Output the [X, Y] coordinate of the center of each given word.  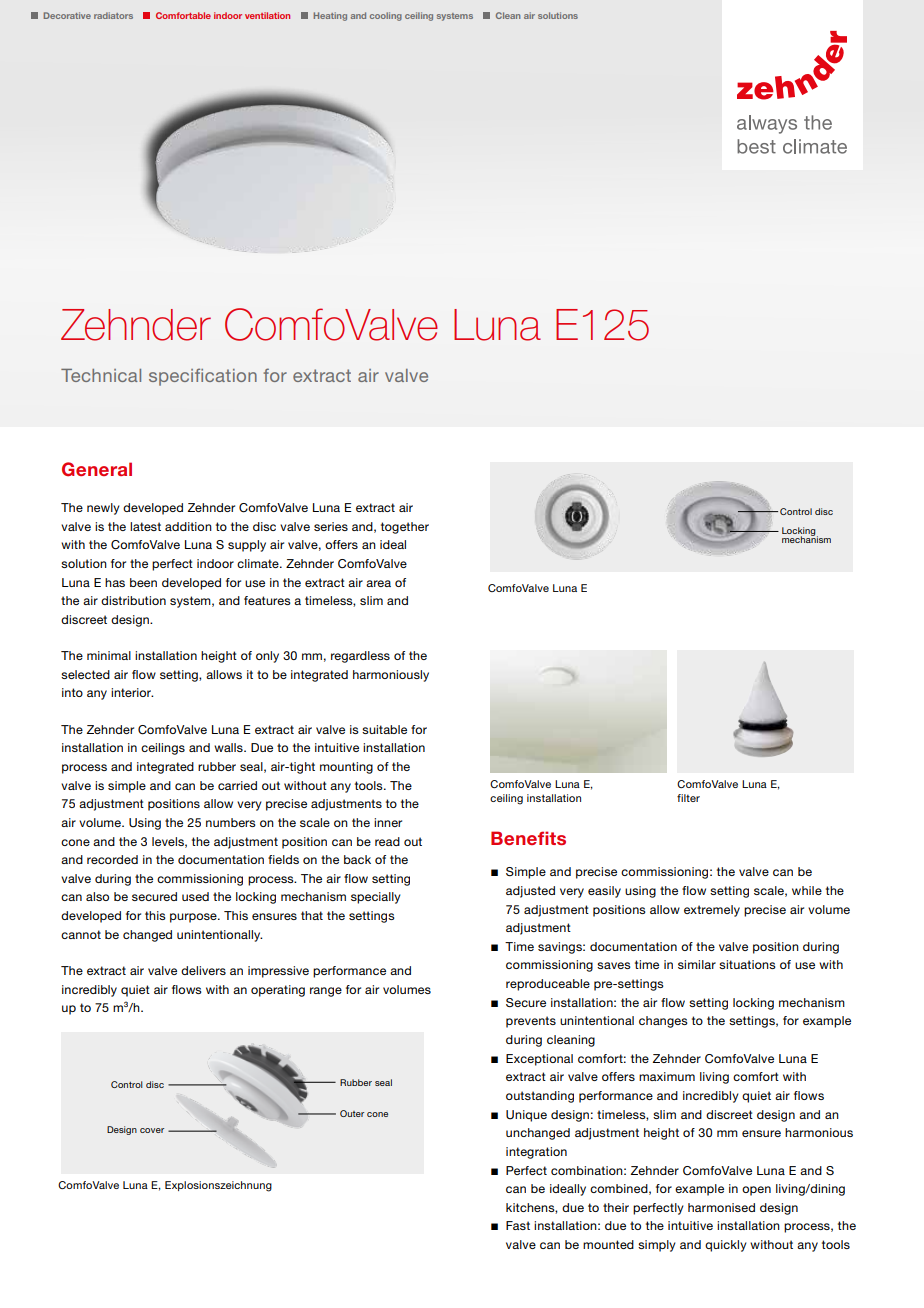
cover [152, 1130]
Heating [330, 16]
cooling [386, 16]
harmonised [721, 1207]
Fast [518, 1225]
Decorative [67, 15]
